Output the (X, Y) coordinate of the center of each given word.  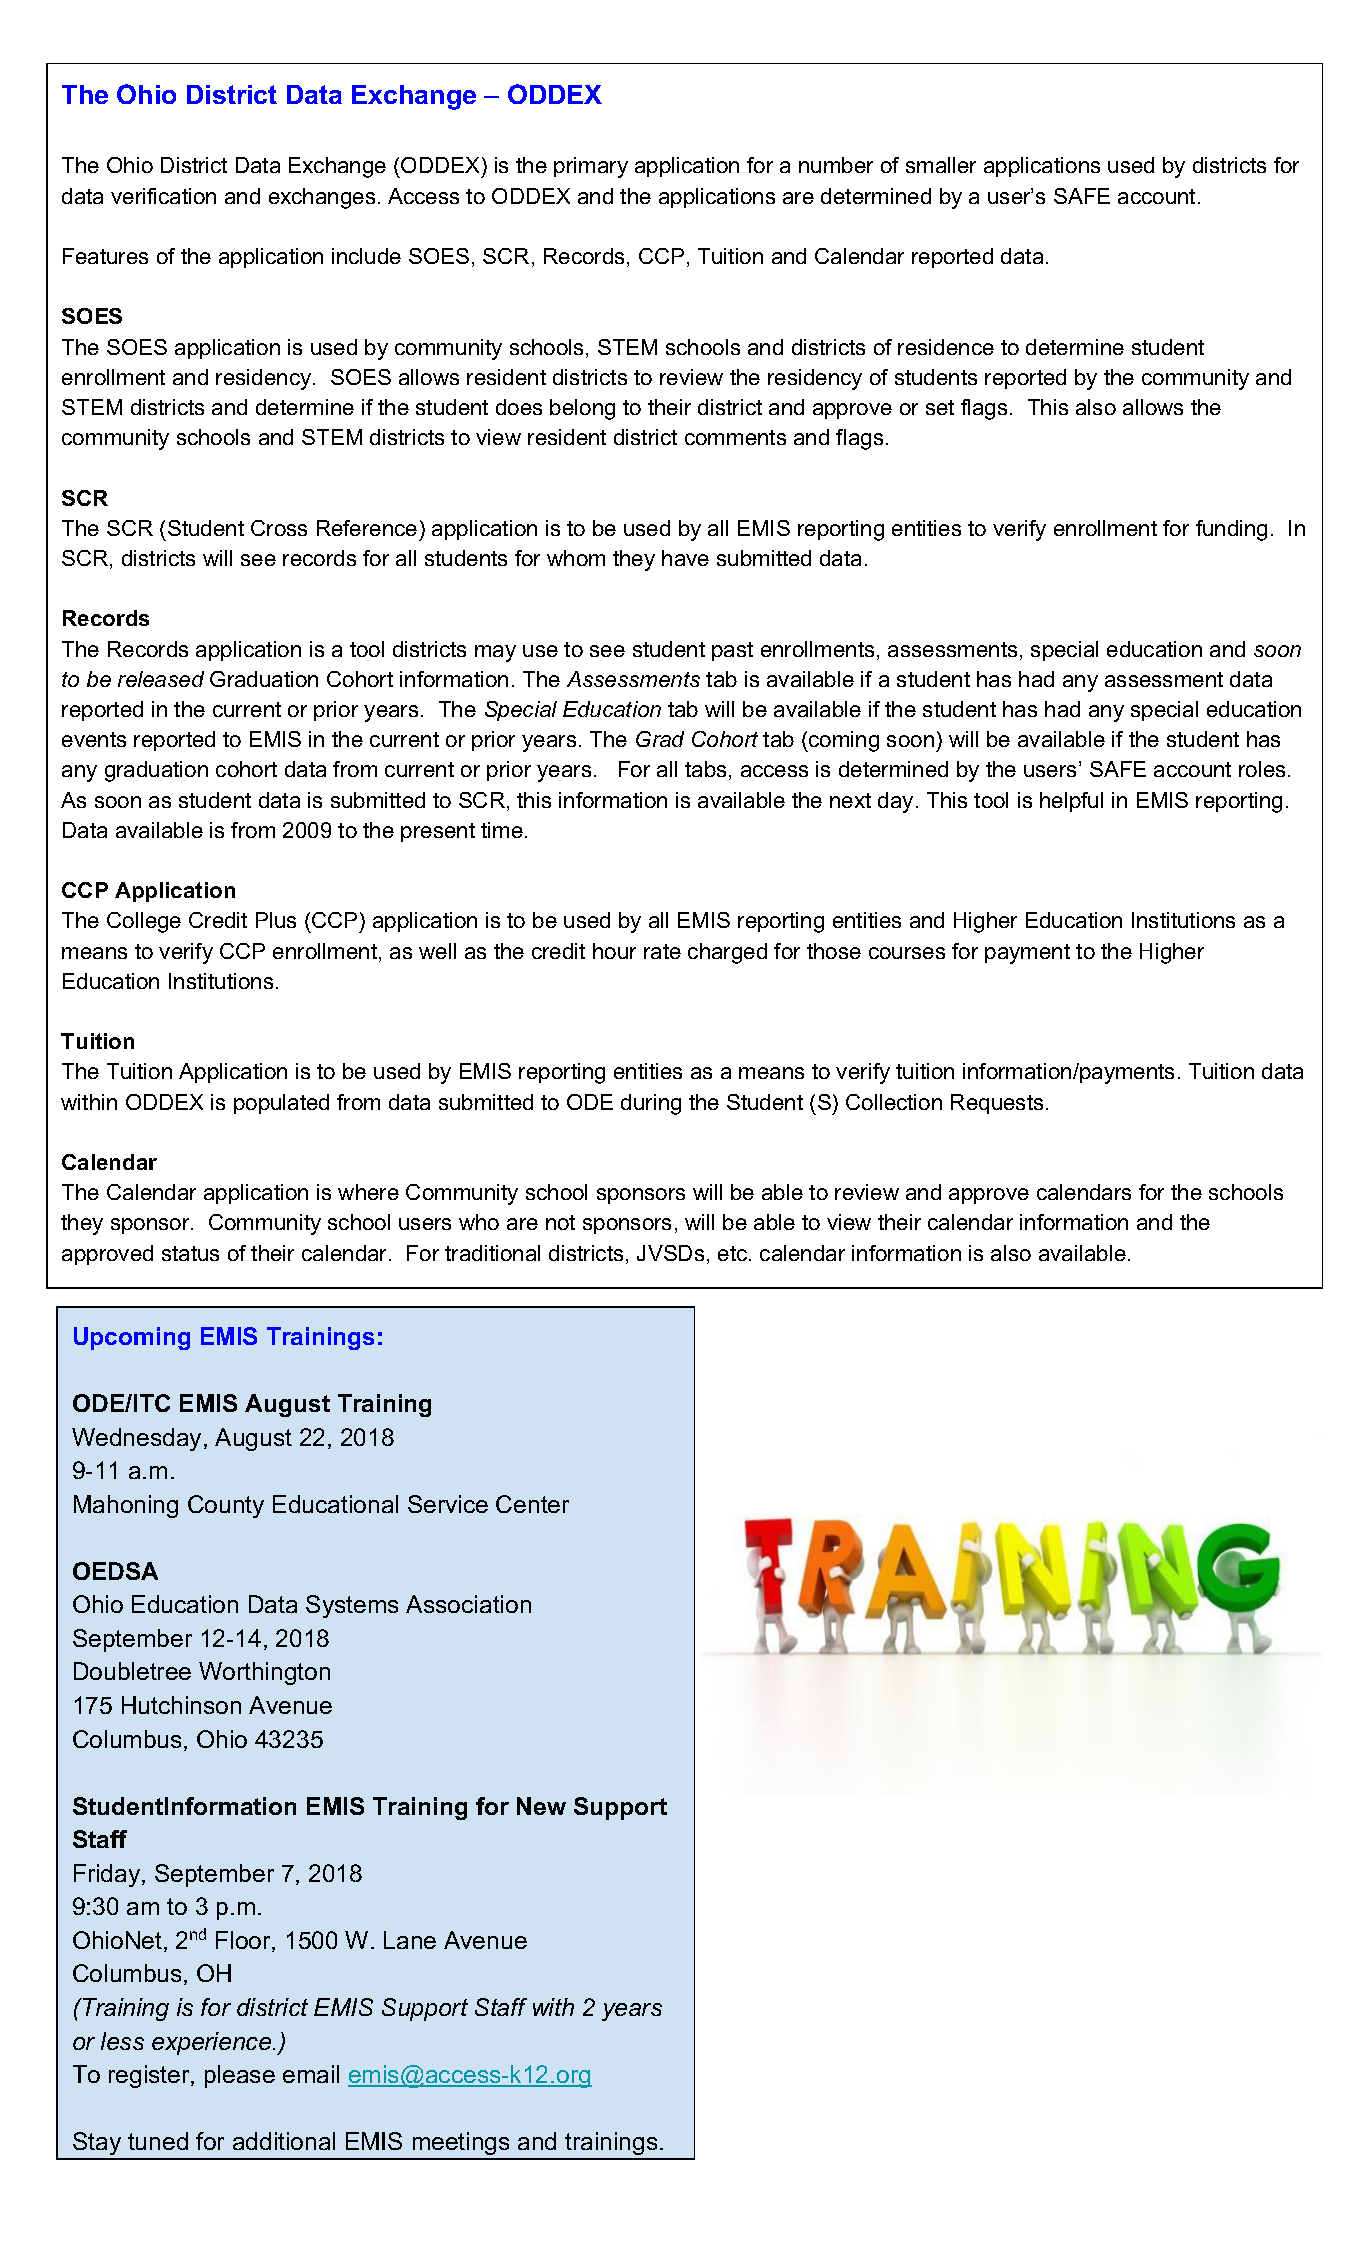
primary (591, 167)
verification (163, 196)
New (541, 1806)
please (240, 2076)
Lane (410, 1940)
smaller (941, 165)
